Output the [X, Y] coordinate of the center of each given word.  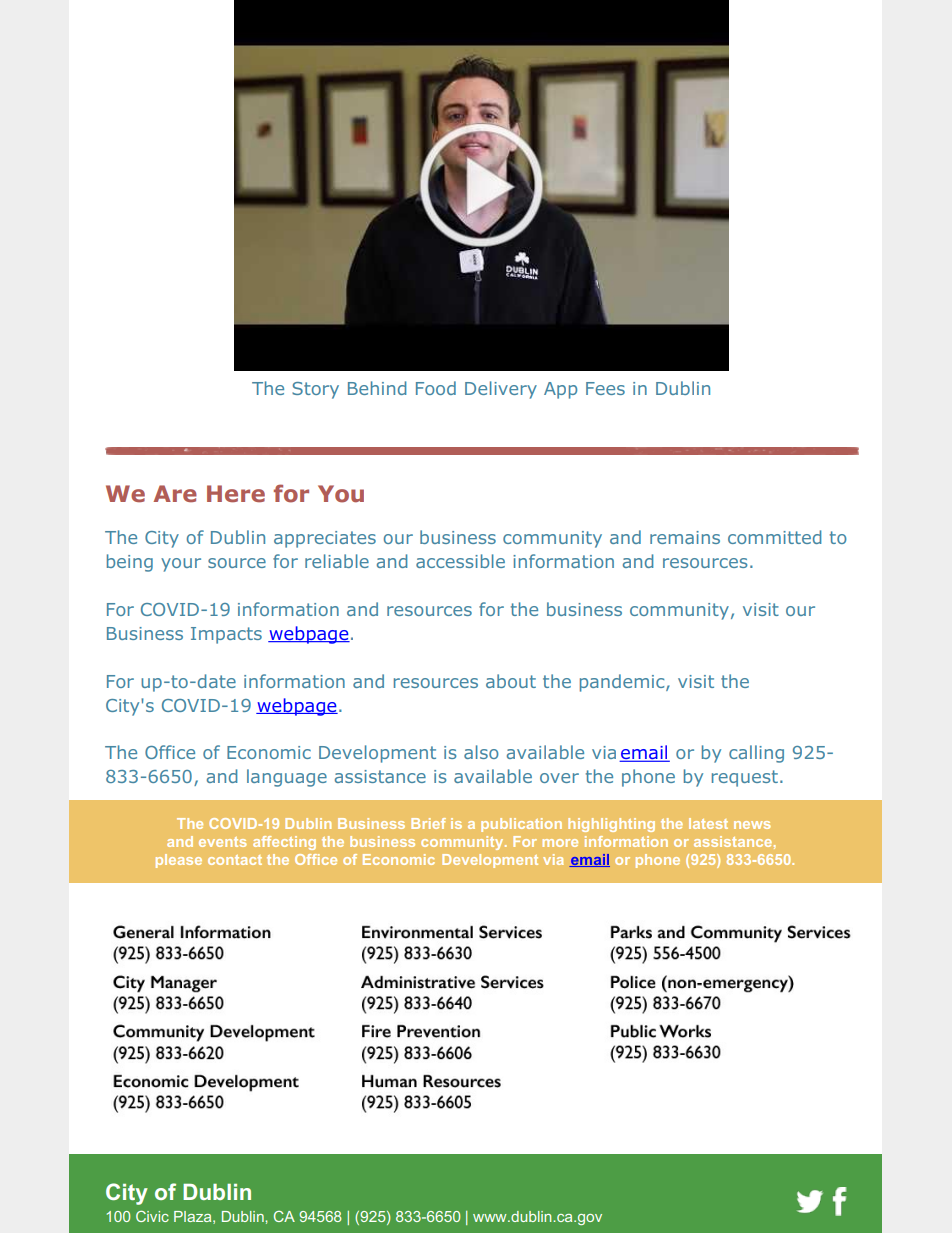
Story [315, 390]
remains [685, 537]
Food [436, 388]
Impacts [226, 635]
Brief [428, 823]
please [179, 861]
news [752, 825]
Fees [605, 388]
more [560, 843]
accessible [460, 561]
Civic [152, 1216]
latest [708, 823]
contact [235, 860]
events [223, 842]
